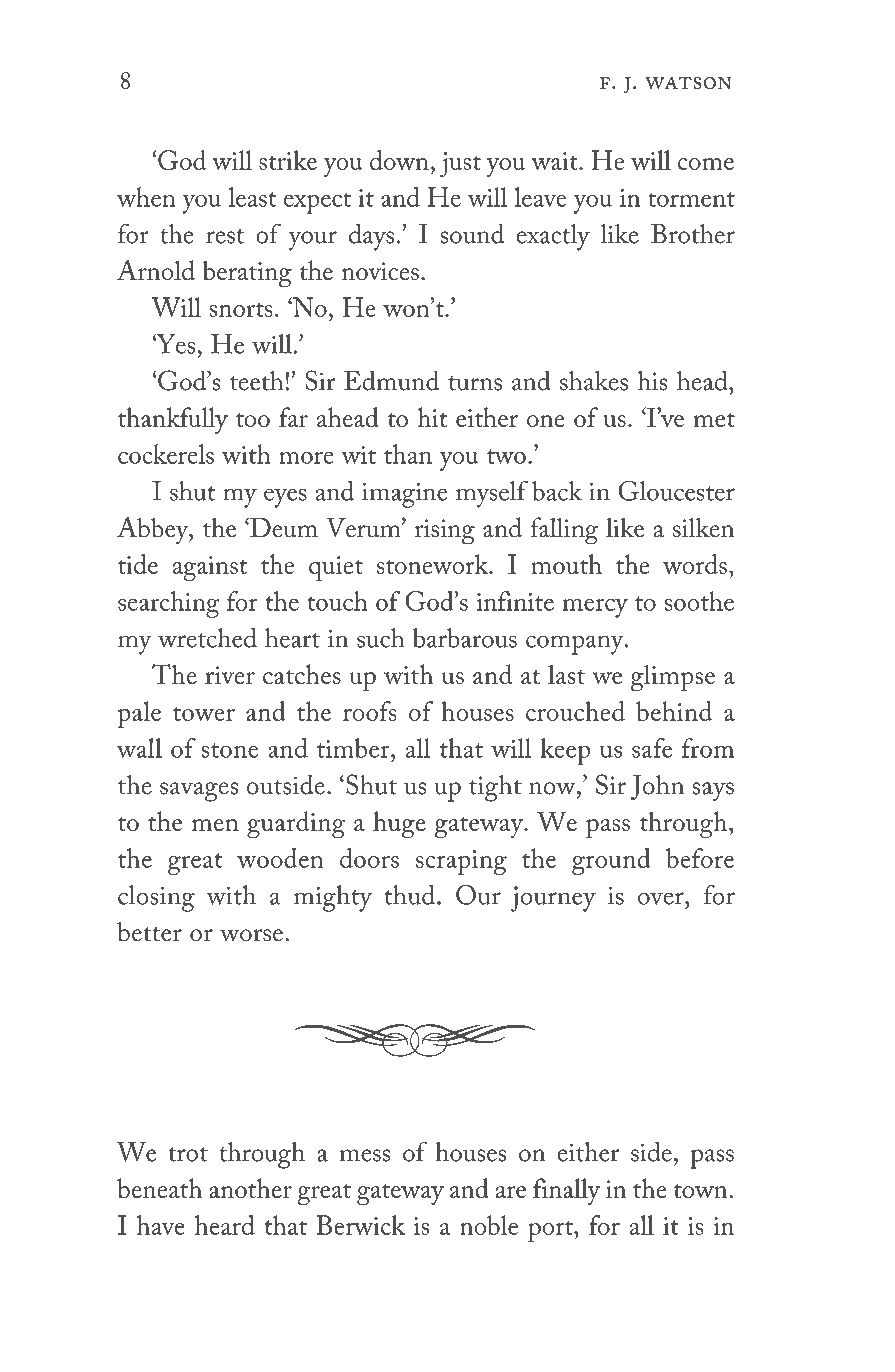  What do you see at coordinates (465, 638) in the page?
I see `barbarous` at bounding box center [465, 638].
